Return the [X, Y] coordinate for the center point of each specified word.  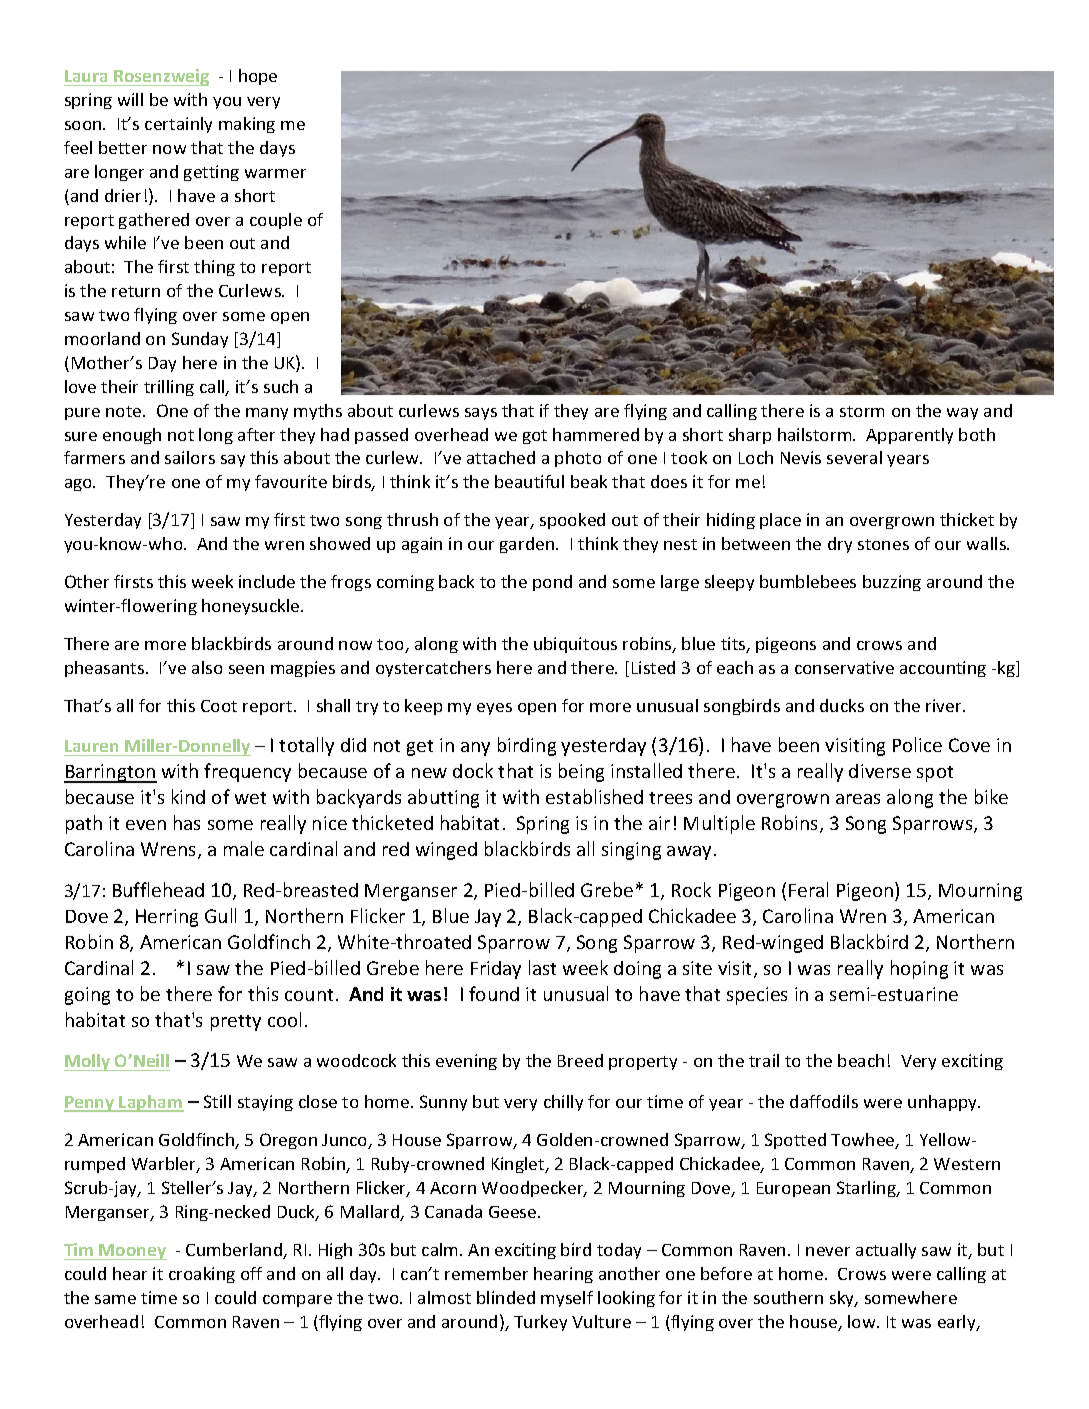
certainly [178, 125]
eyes [494, 709]
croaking [202, 1275]
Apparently [909, 436]
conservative [844, 667]
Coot [219, 706]
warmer [275, 173]
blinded [506, 1297]
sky [843, 1299]
